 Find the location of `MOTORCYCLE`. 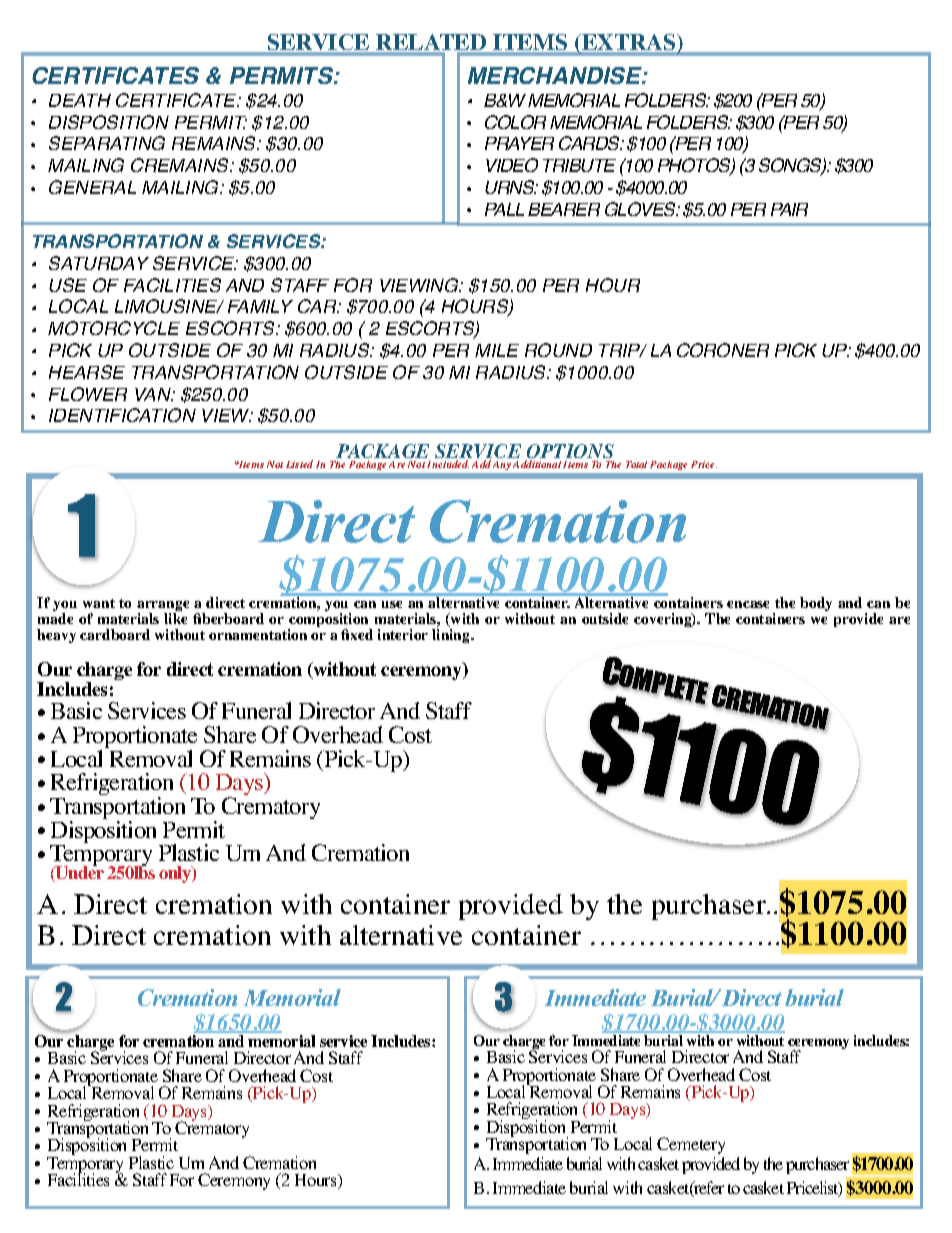

MOTORCYCLE is located at coordinates (114, 328).
